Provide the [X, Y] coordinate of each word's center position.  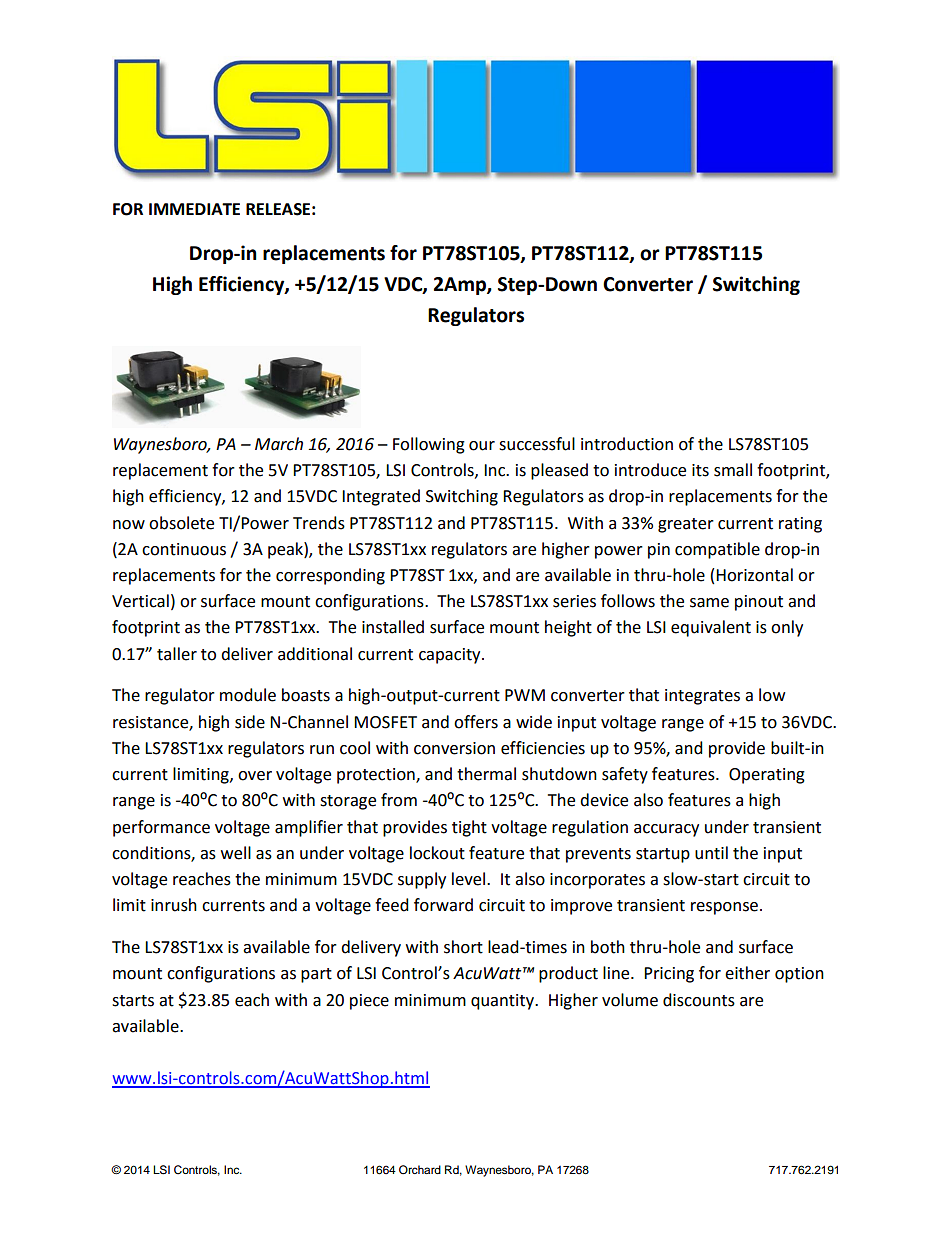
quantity [504, 1002]
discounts [699, 1000]
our [482, 446]
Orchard [420, 1169]
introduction [627, 444]
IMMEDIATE [194, 209]
